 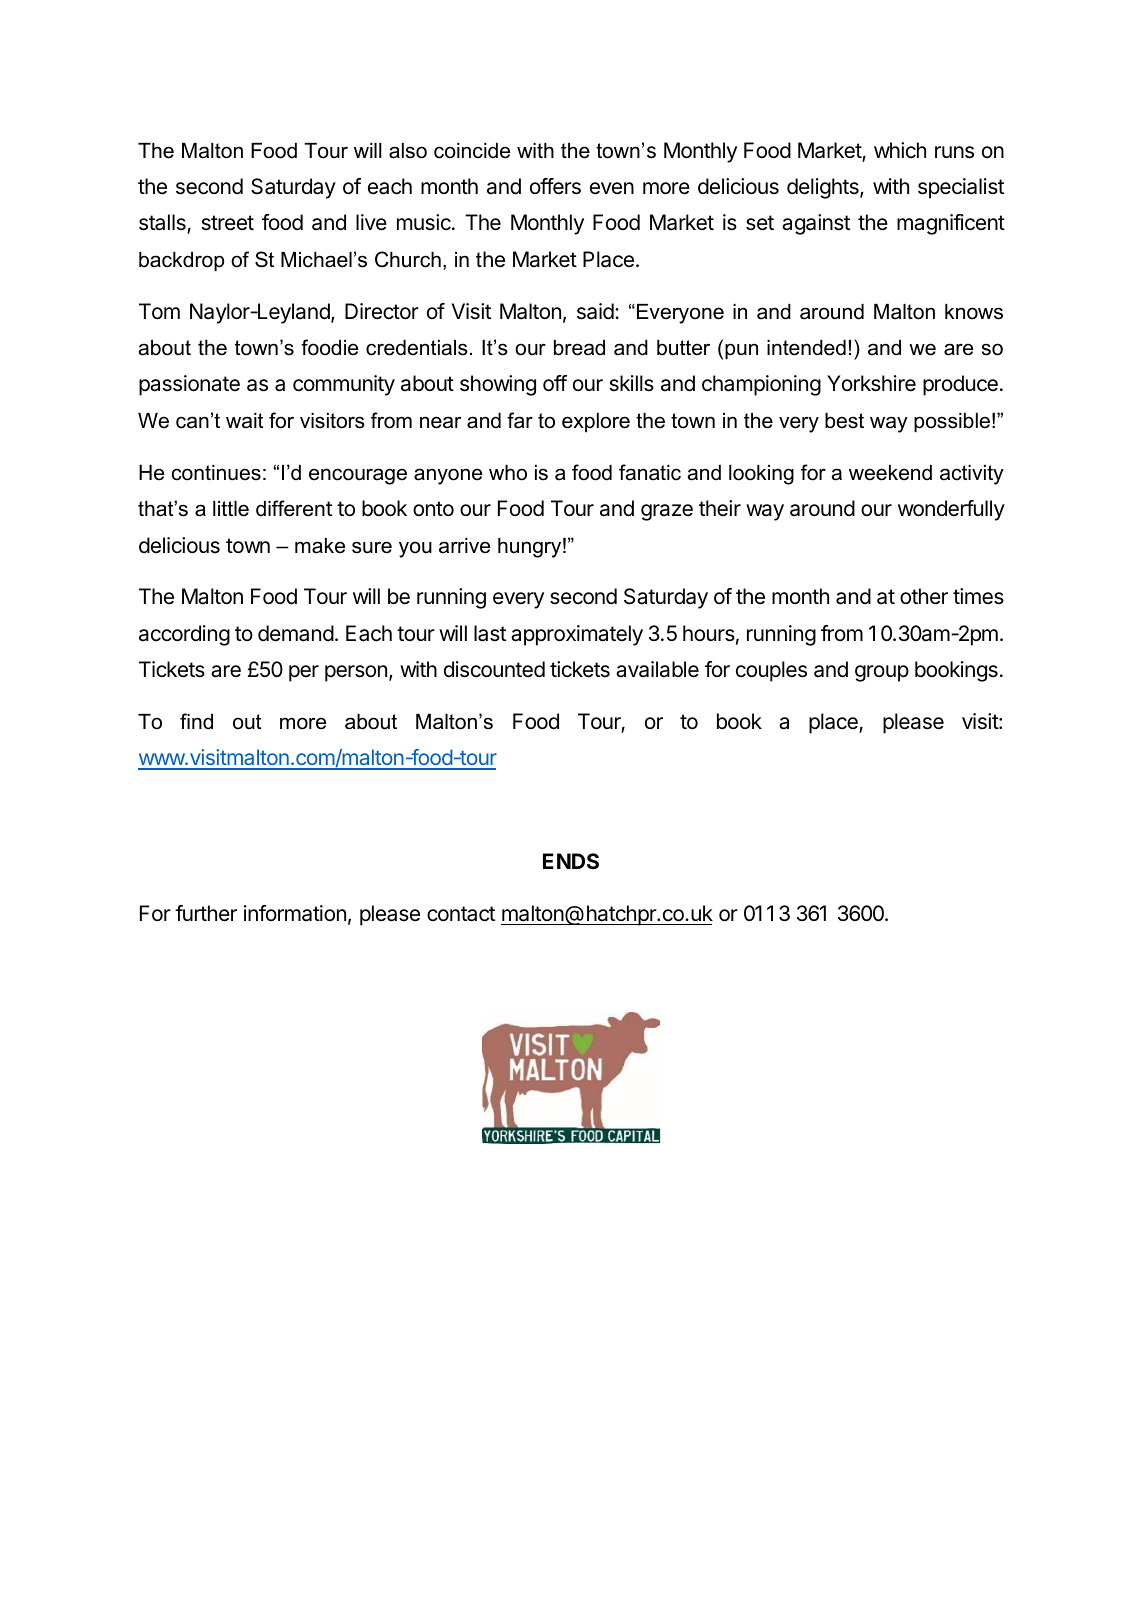 What do you see at coordinates (579, 348) in the screenshot?
I see `bread` at bounding box center [579, 348].
